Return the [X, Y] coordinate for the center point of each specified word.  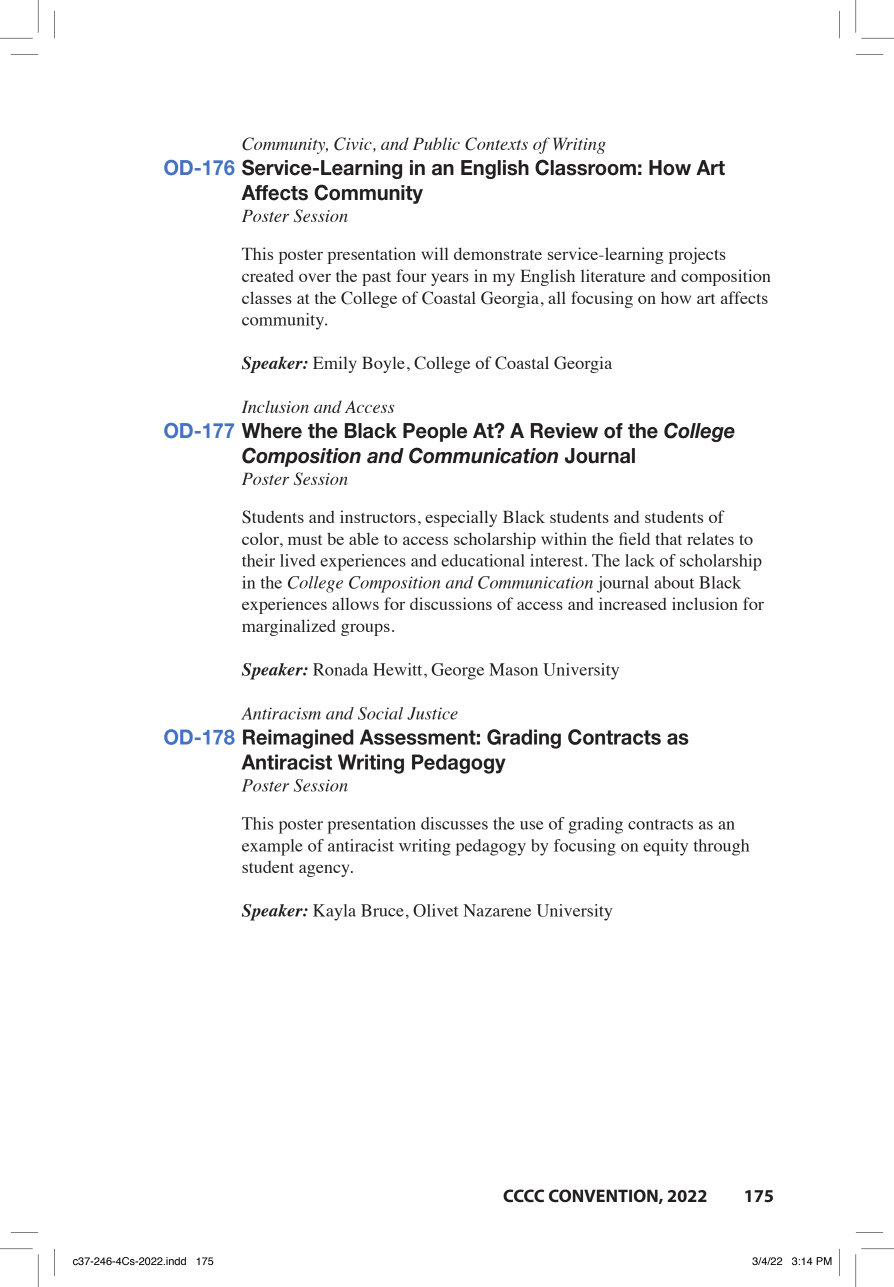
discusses [454, 823]
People [435, 432]
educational [483, 560]
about [674, 582]
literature [613, 275]
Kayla [334, 912]
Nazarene [497, 910]
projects [697, 255]
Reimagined [298, 739]
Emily [335, 364]
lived [298, 560]
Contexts [496, 144]
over [315, 277]
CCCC [523, 1195]
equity [665, 847]
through [721, 847]
